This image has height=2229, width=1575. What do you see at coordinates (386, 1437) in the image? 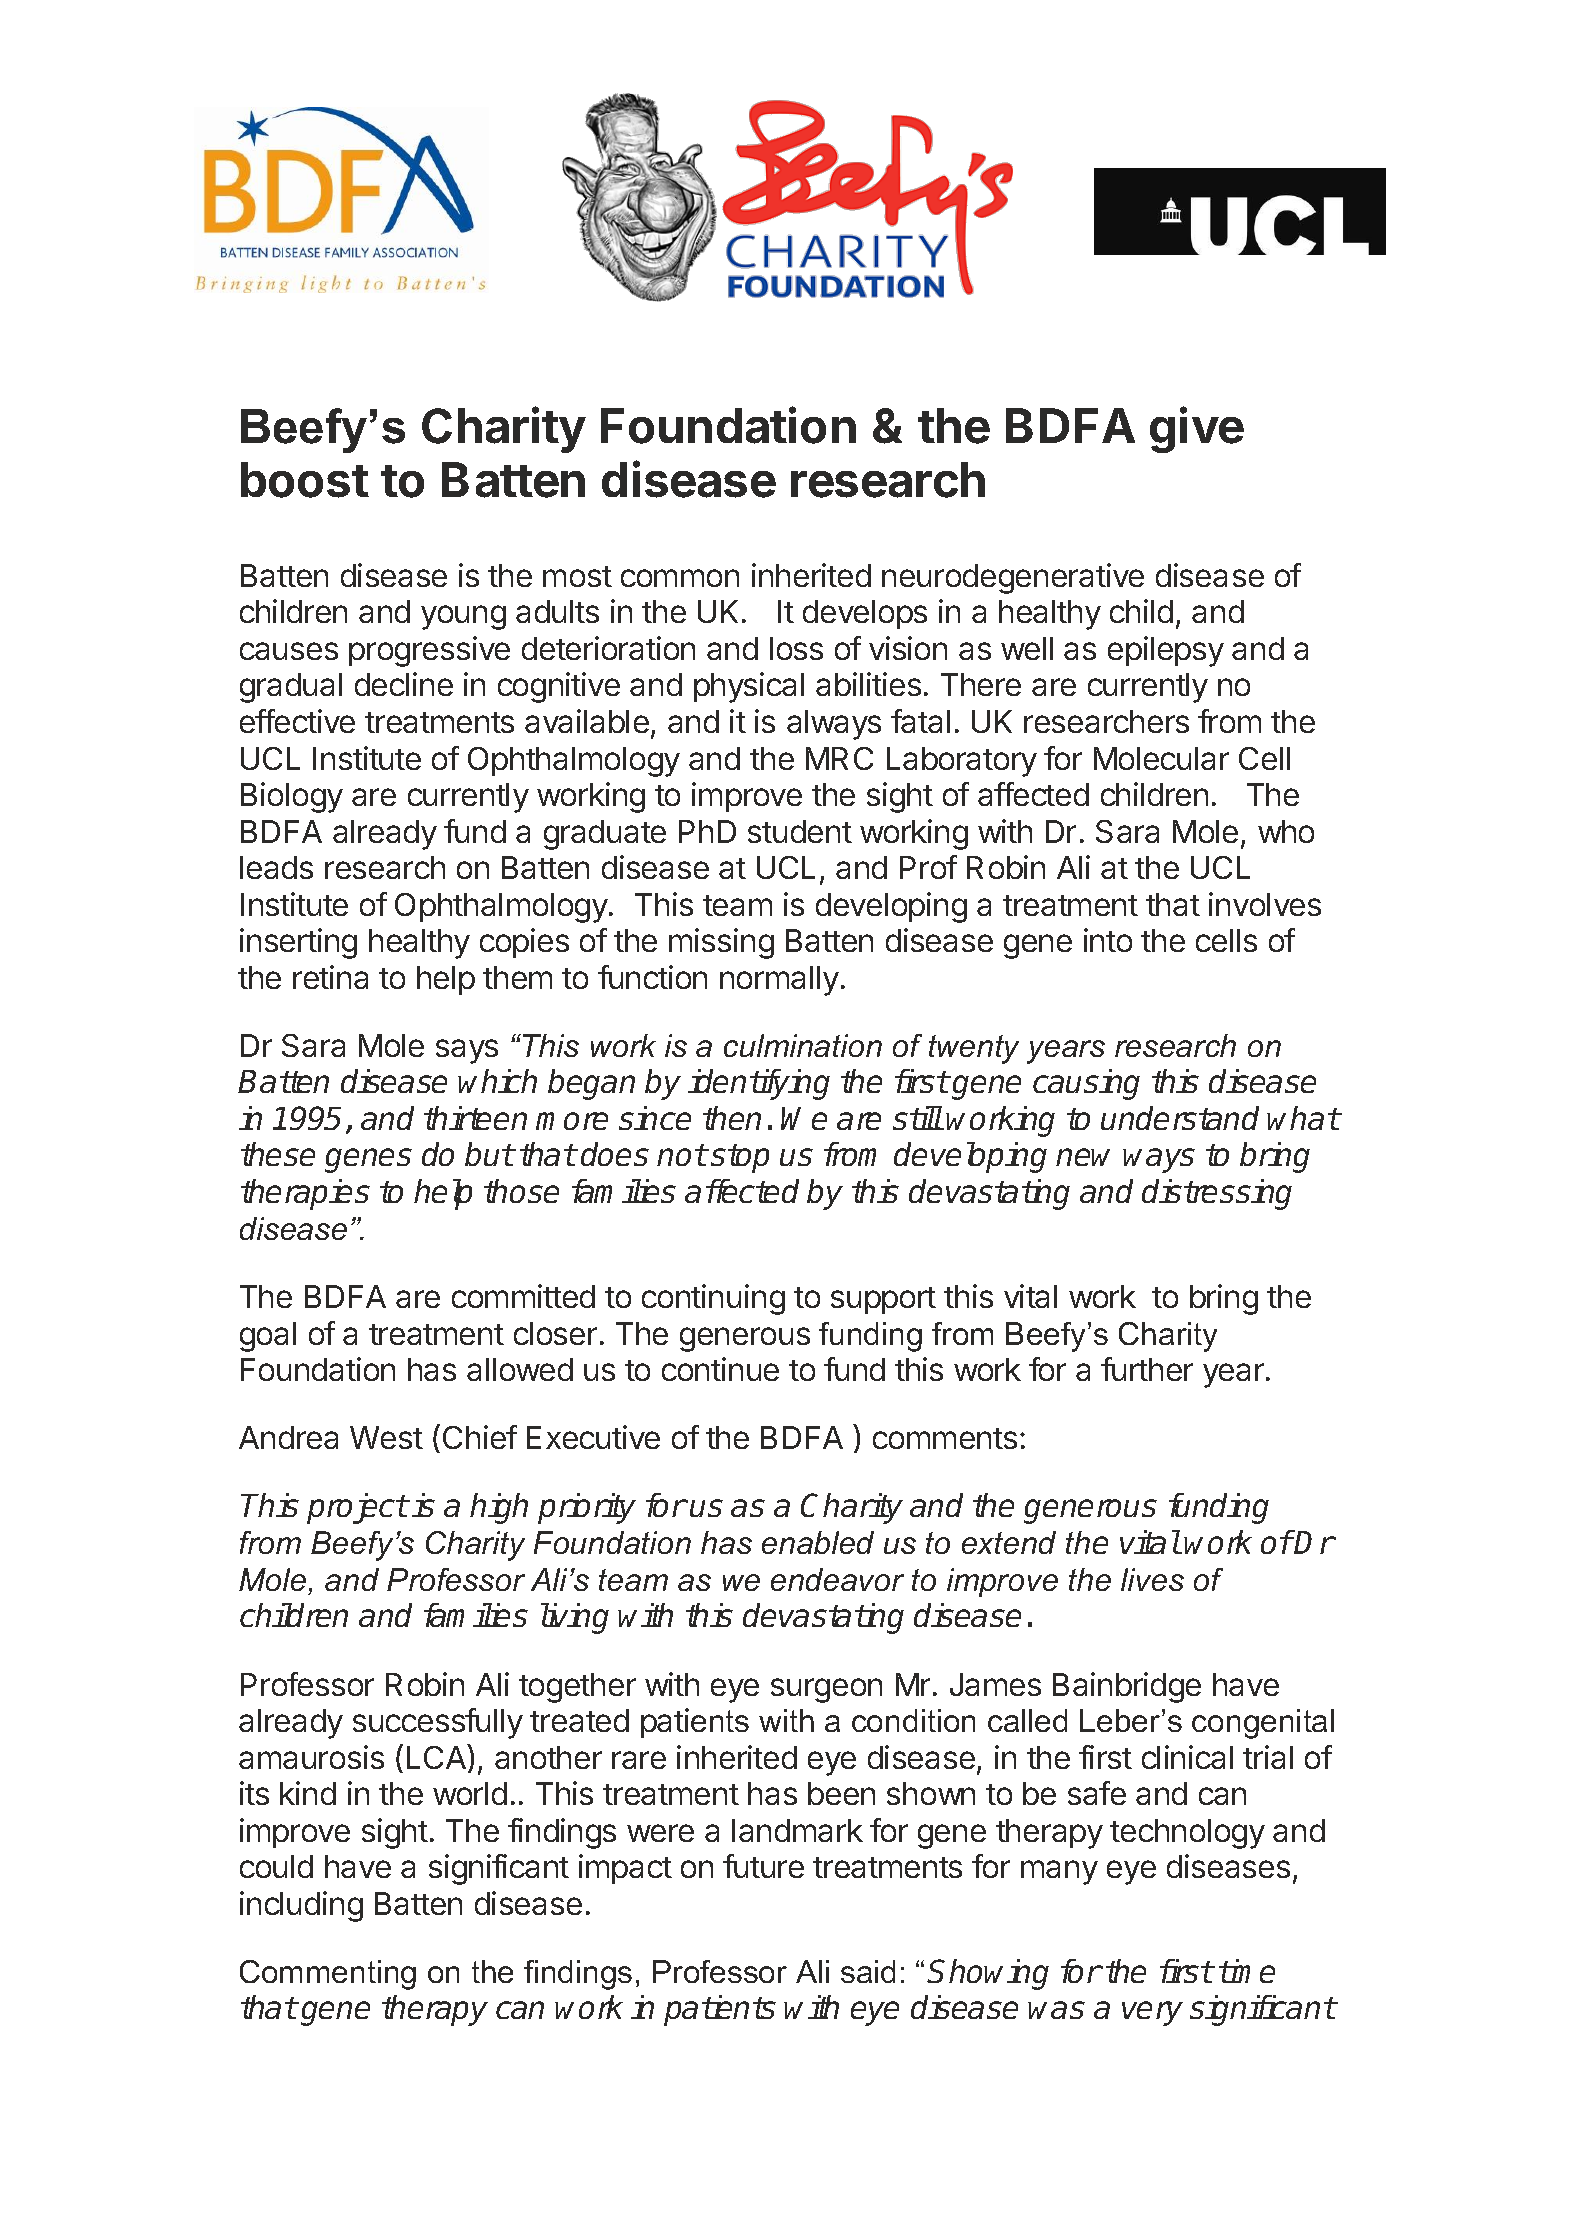
I see `West` at bounding box center [386, 1437].
